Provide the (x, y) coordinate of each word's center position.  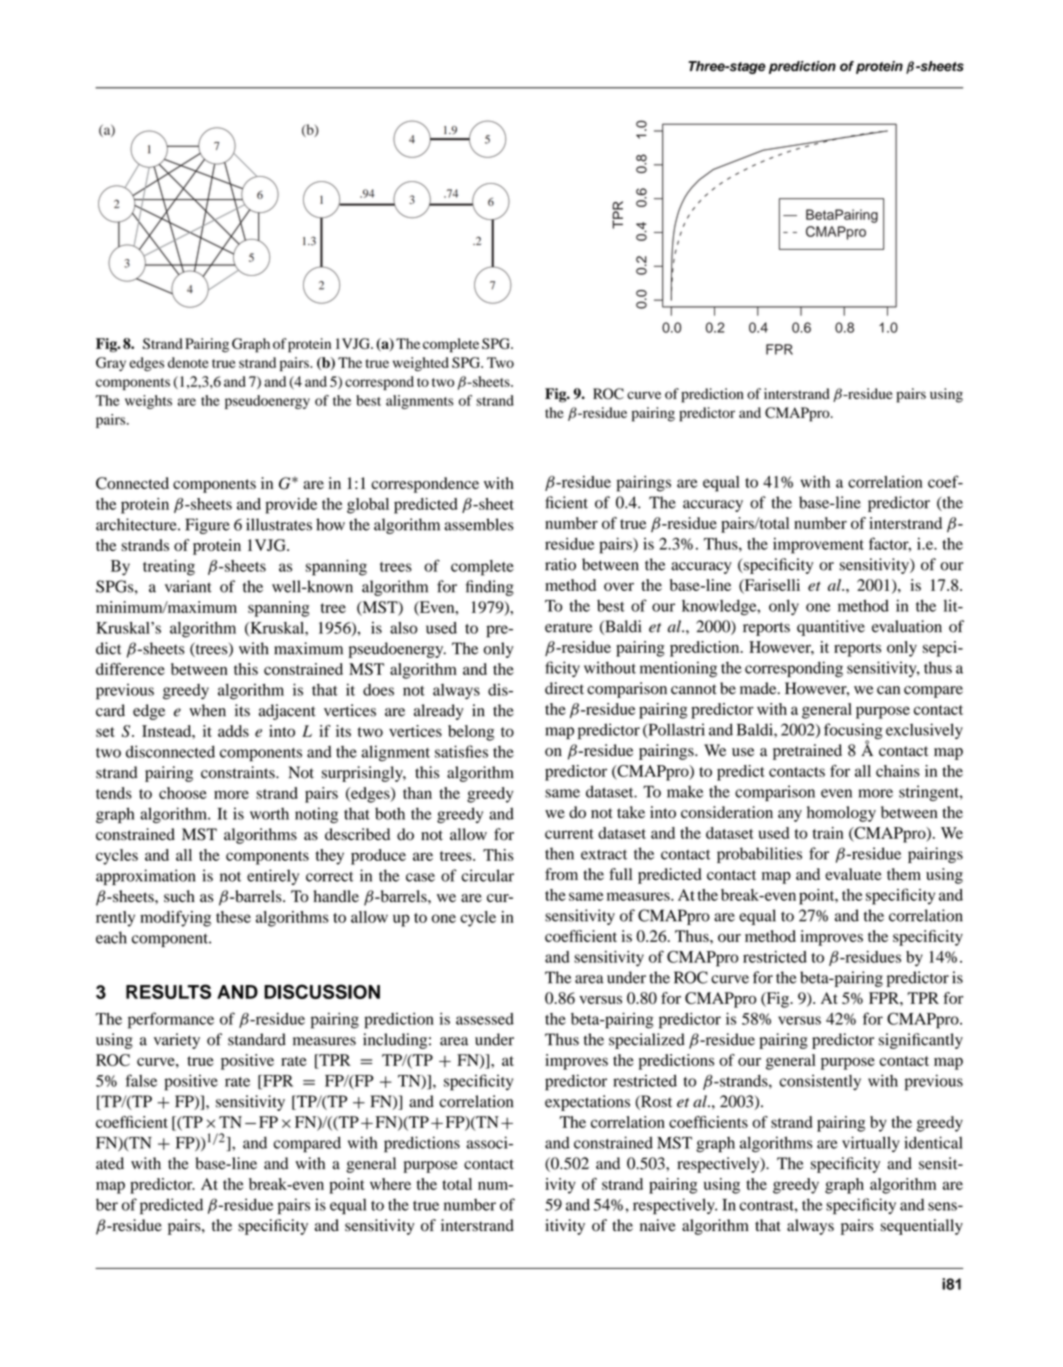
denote (188, 362)
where (390, 1184)
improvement (818, 545)
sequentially (921, 1227)
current (569, 834)
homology (841, 814)
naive (658, 1225)
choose (183, 793)
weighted (421, 364)
